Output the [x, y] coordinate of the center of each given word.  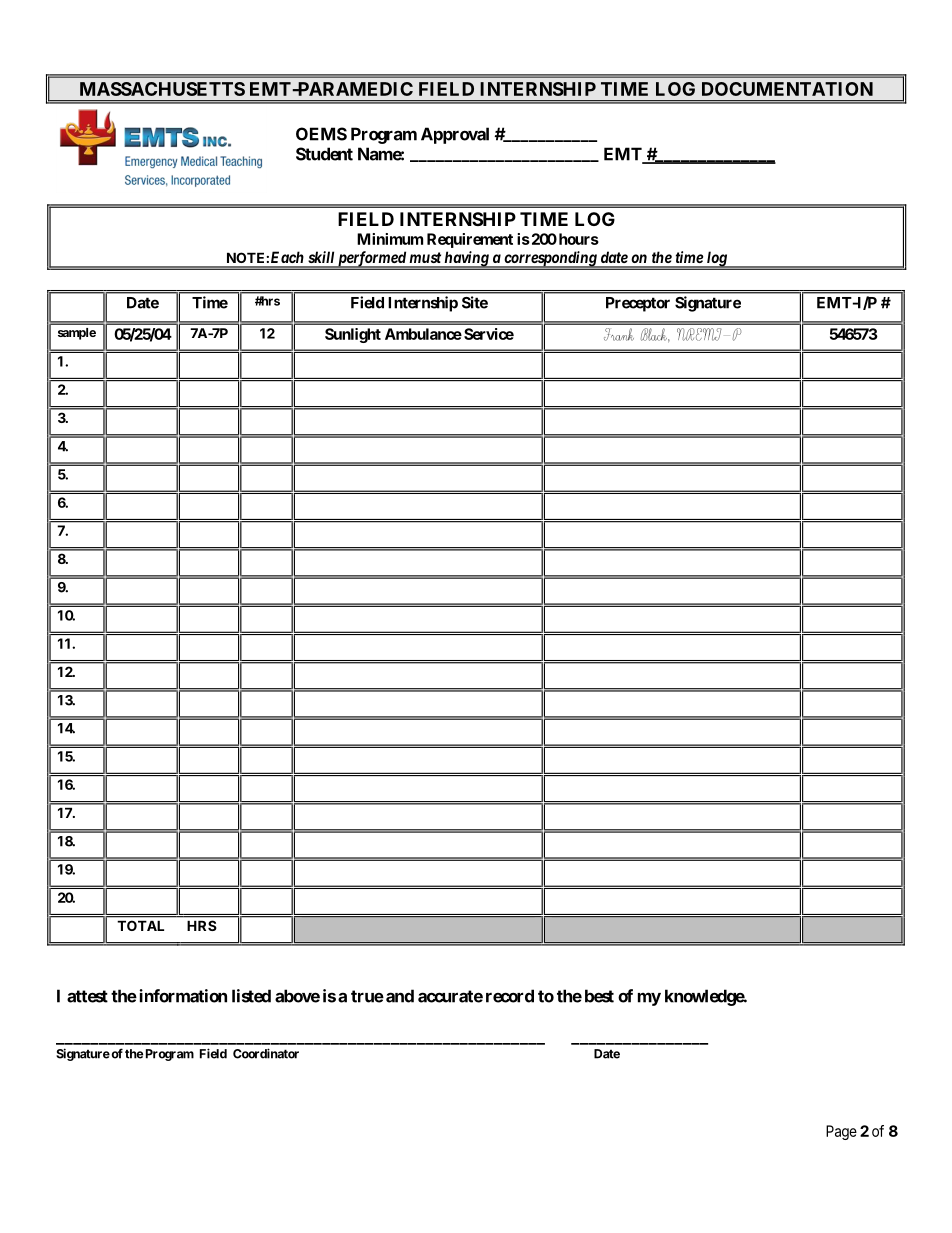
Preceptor [638, 304]
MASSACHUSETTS [162, 89]
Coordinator [266, 1053]
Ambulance [423, 334]
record [510, 996]
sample [77, 334]
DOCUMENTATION [787, 89]
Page [841, 1132]
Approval [455, 135]
